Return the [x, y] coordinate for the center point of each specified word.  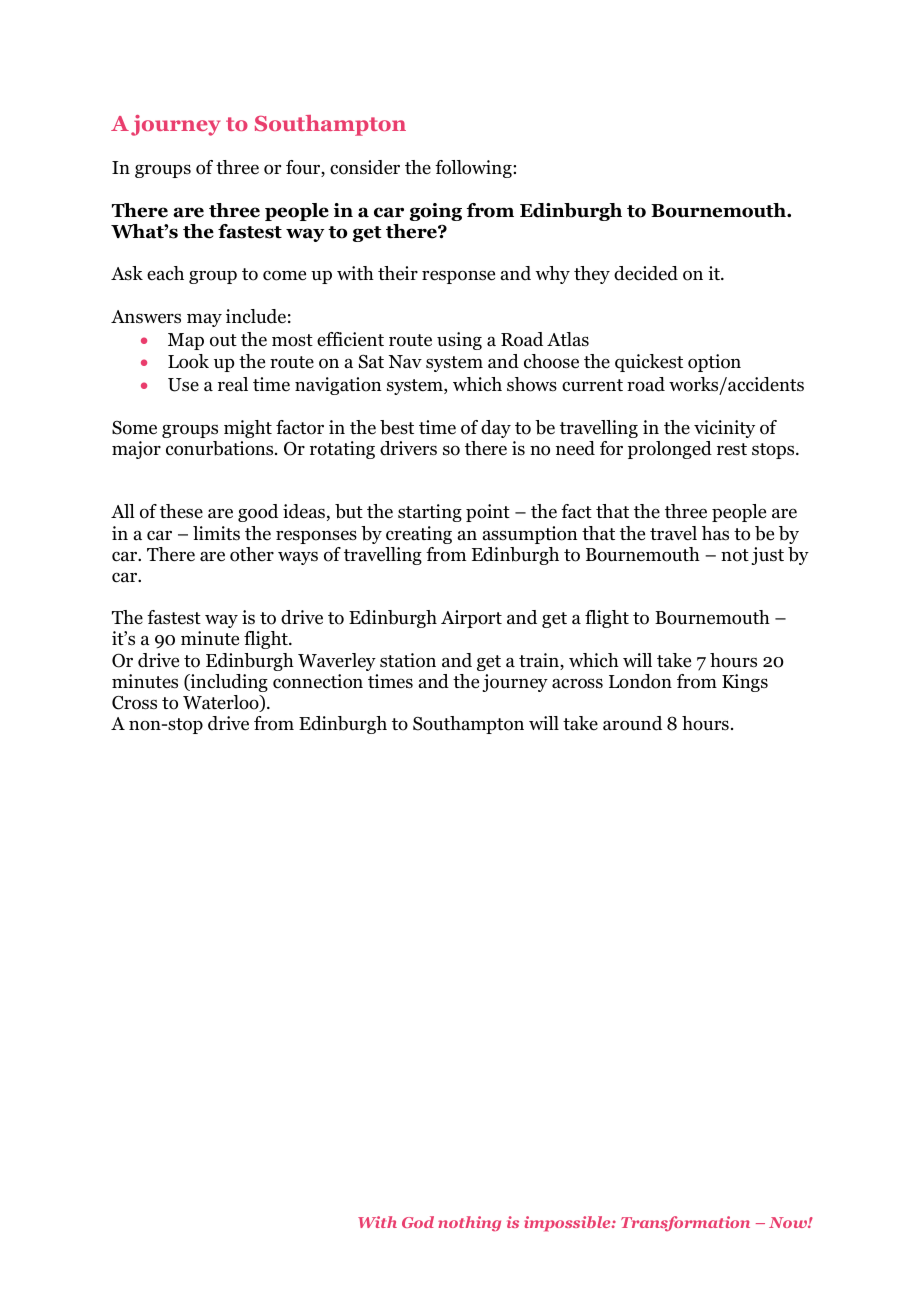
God [418, 1222]
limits [216, 533]
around [632, 723]
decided [646, 273]
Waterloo [222, 703]
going [436, 212]
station [408, 660]
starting [430, 513]
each [165, 273]
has [715, 533]
